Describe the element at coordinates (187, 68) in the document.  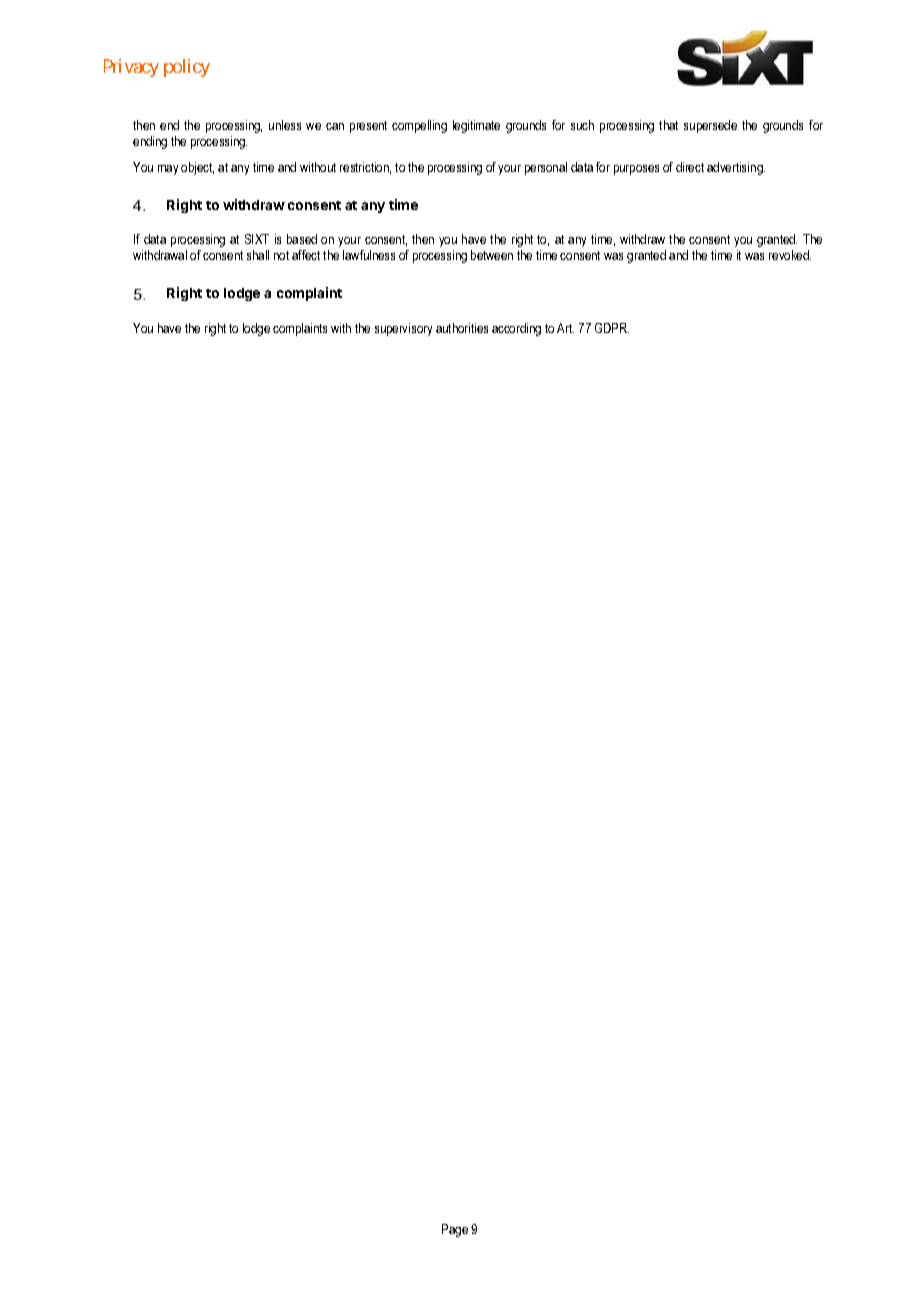
I see `policy` at that location.
